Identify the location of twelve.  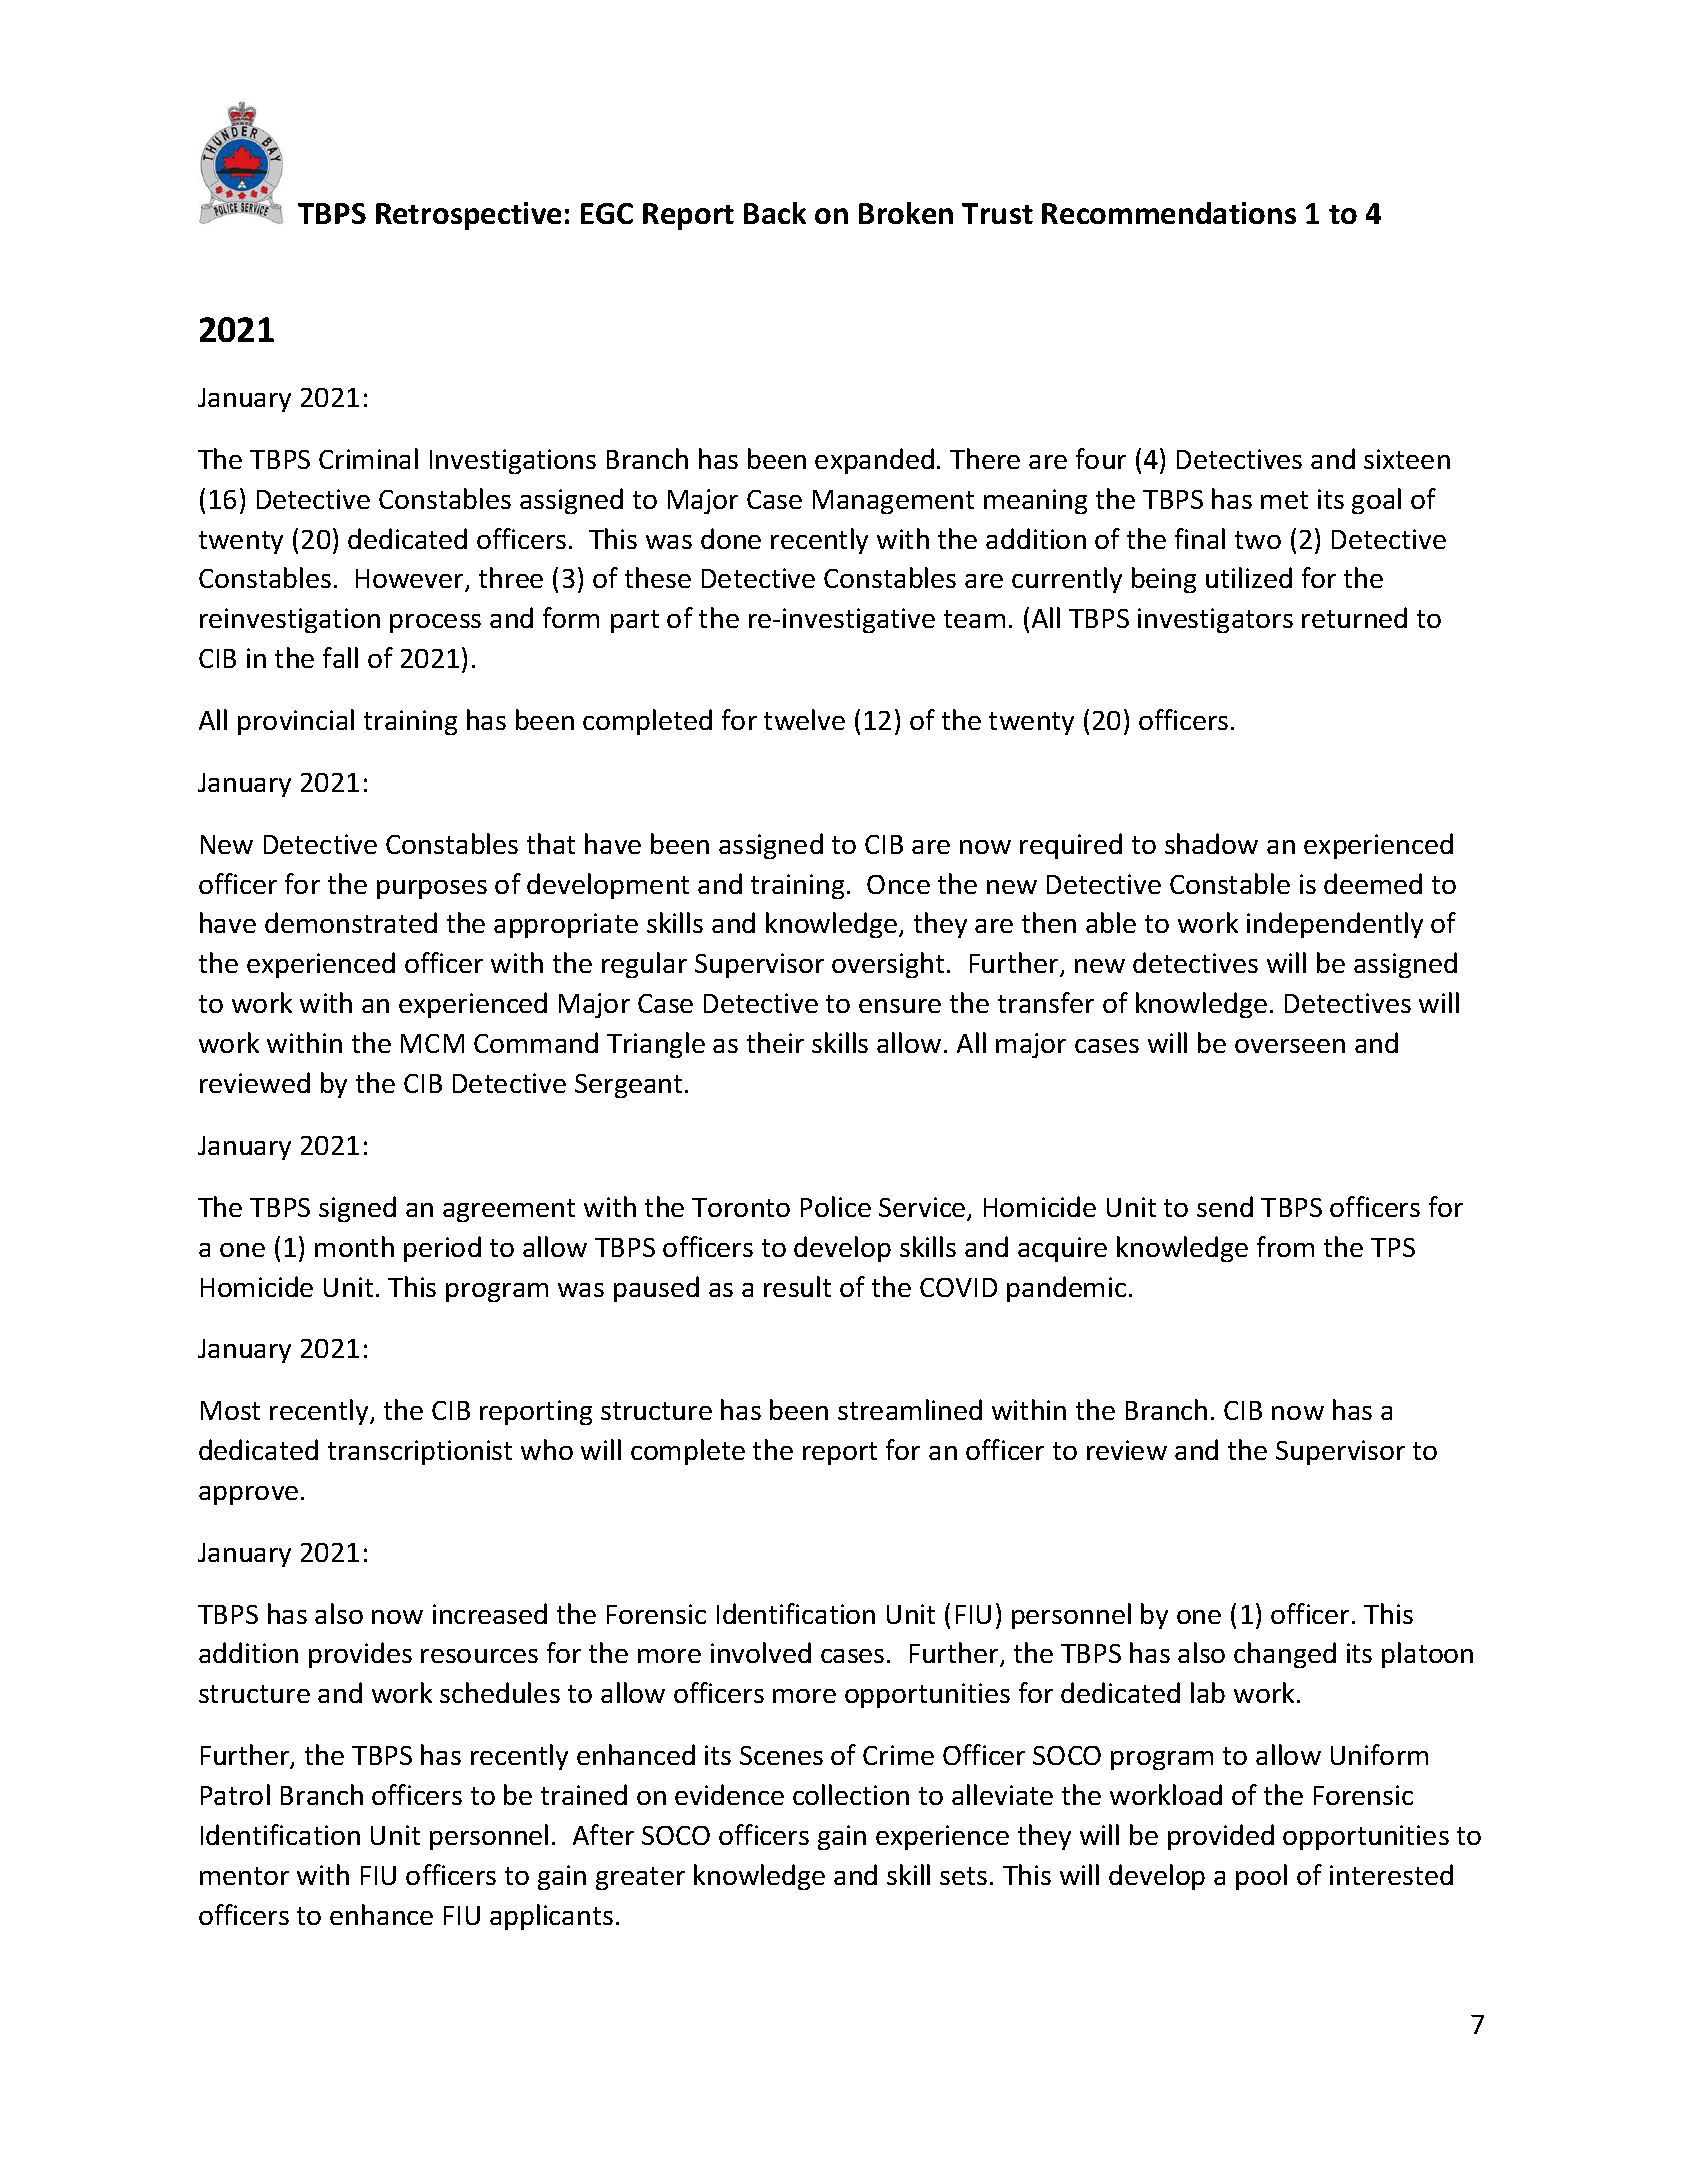
(804, 719).
